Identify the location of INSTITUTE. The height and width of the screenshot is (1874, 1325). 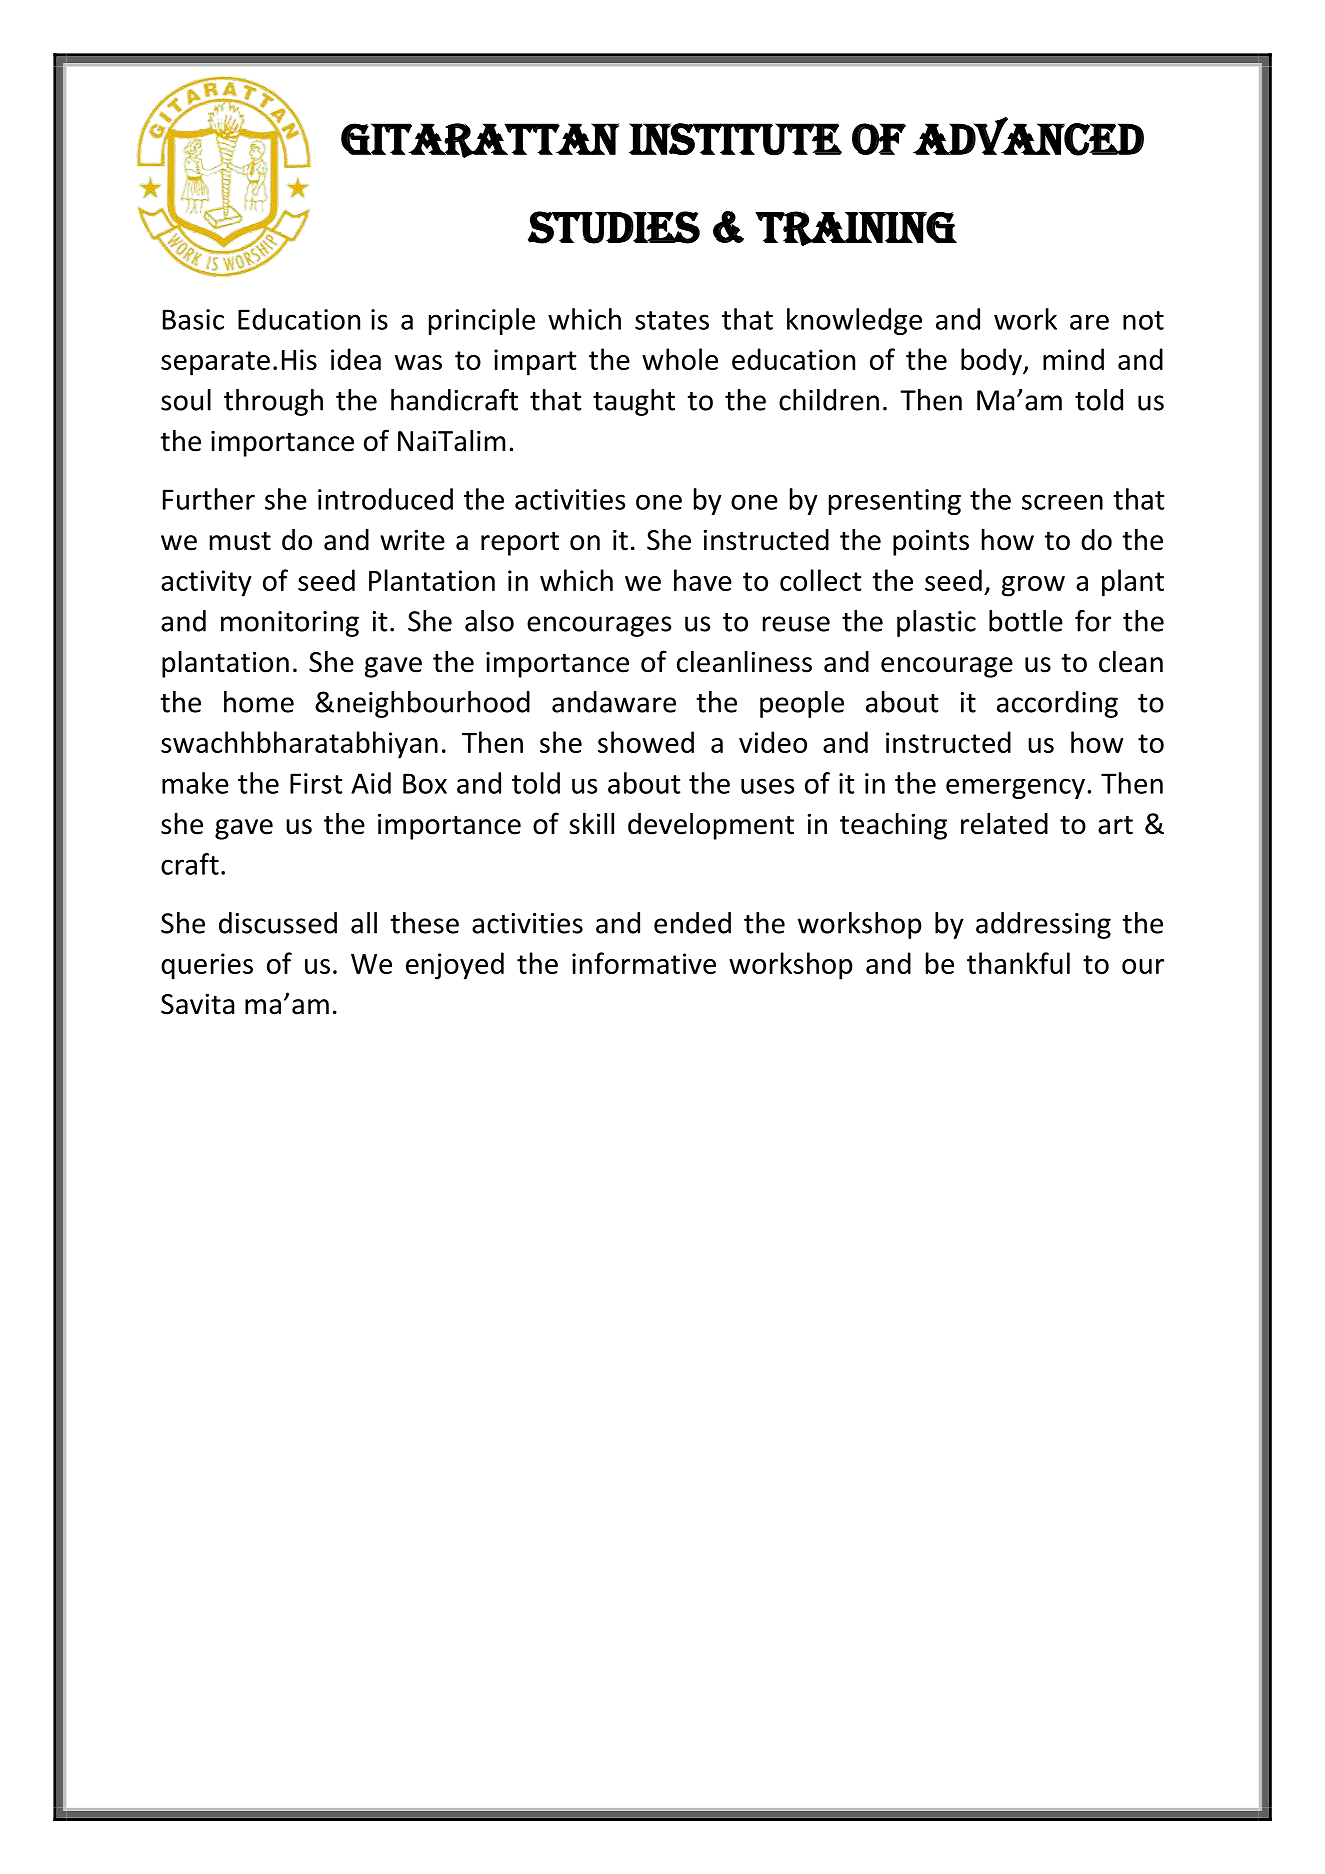
(735, 139).
